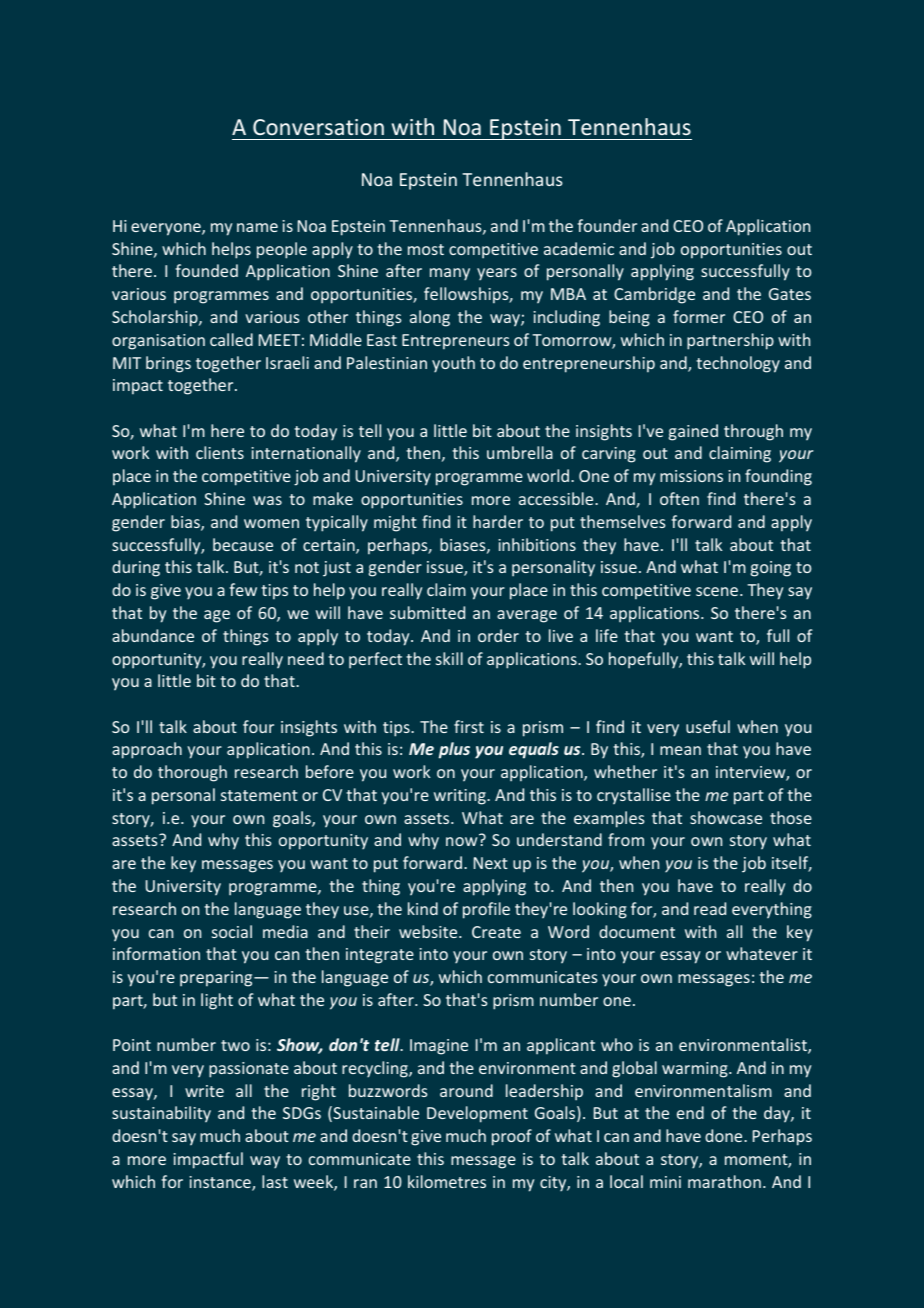 The height and width of the screenshot is (1308, 924). Describe the element at coordinates (426, 249) in the screenshot. I see `most` at that location.
